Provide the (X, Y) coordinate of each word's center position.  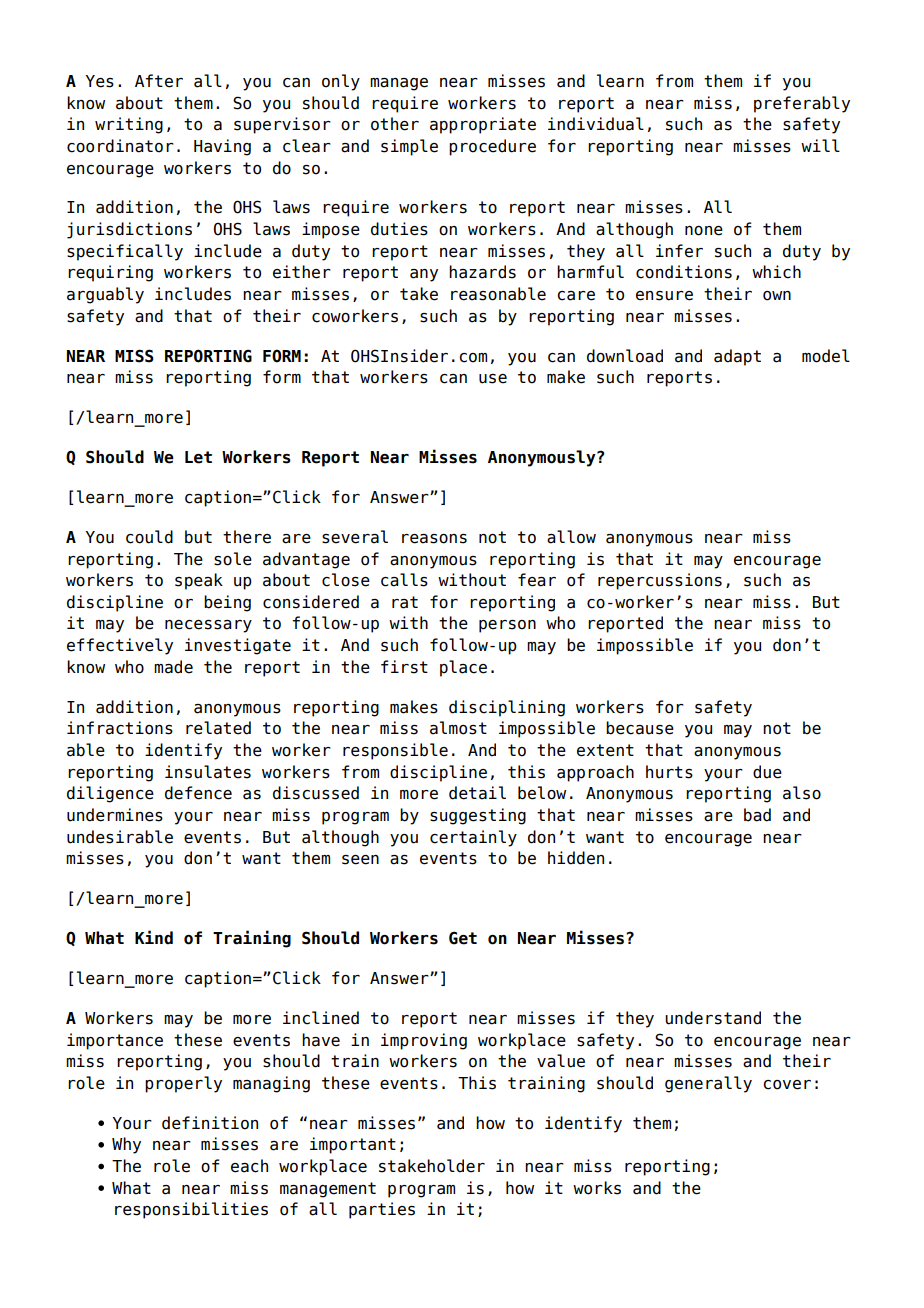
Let (198, 457)
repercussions (660, 581)
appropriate (483, 125)
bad (757, 815)
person (507, 626)
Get (463, 938)
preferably (802, 104)
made (173, 667)
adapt (737, 357)
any (424, 275)
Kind (154, 937)
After (159, 81)
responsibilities (191, 1210)
